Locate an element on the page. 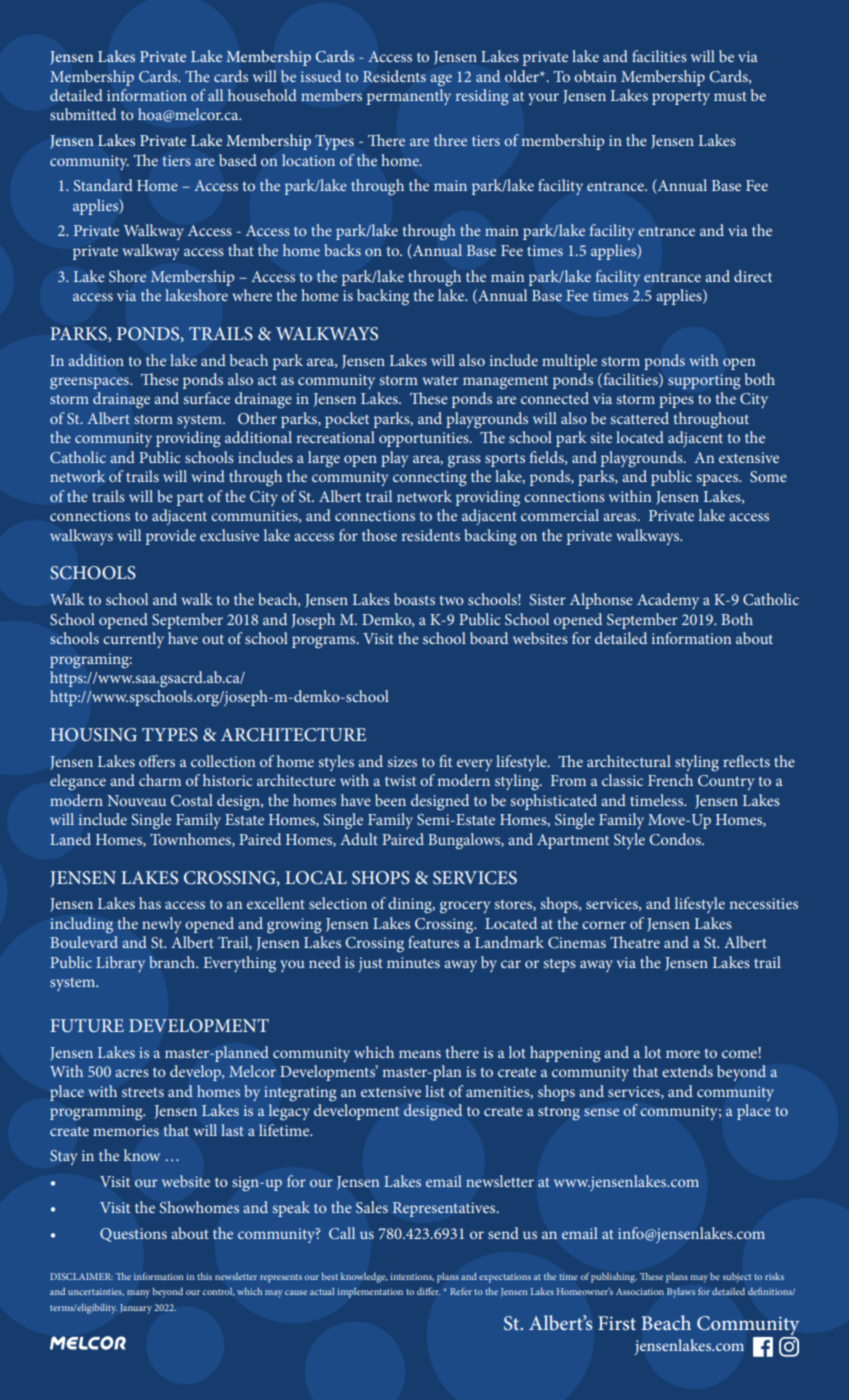 Image resolution: width=849 pixels, height=1400 pixels. many is located at coordinates (138, 1294).
